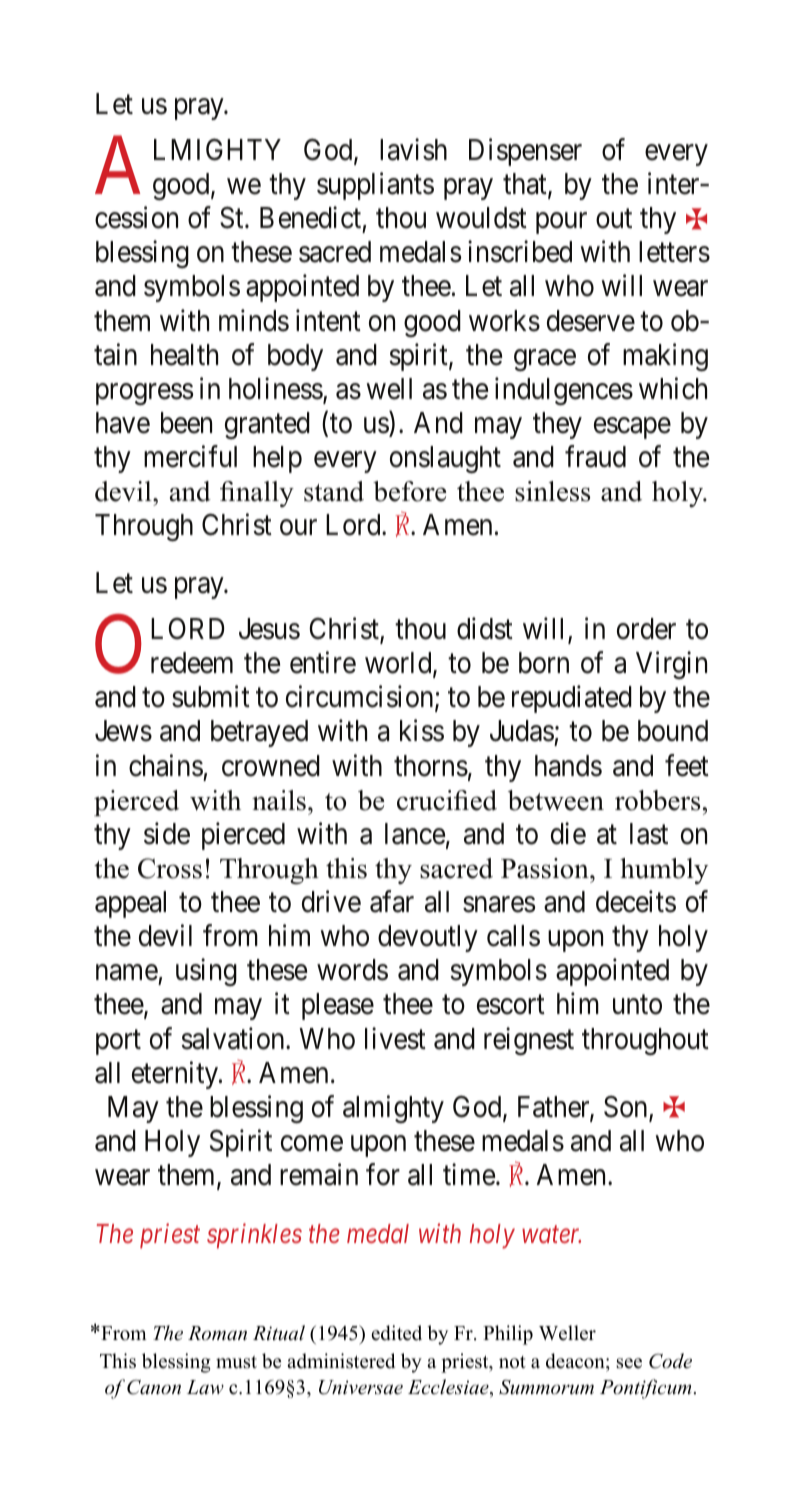  What do you see at coordinates (328, 320) in the document?
I see `intent` at bounding box center [328, 320].
